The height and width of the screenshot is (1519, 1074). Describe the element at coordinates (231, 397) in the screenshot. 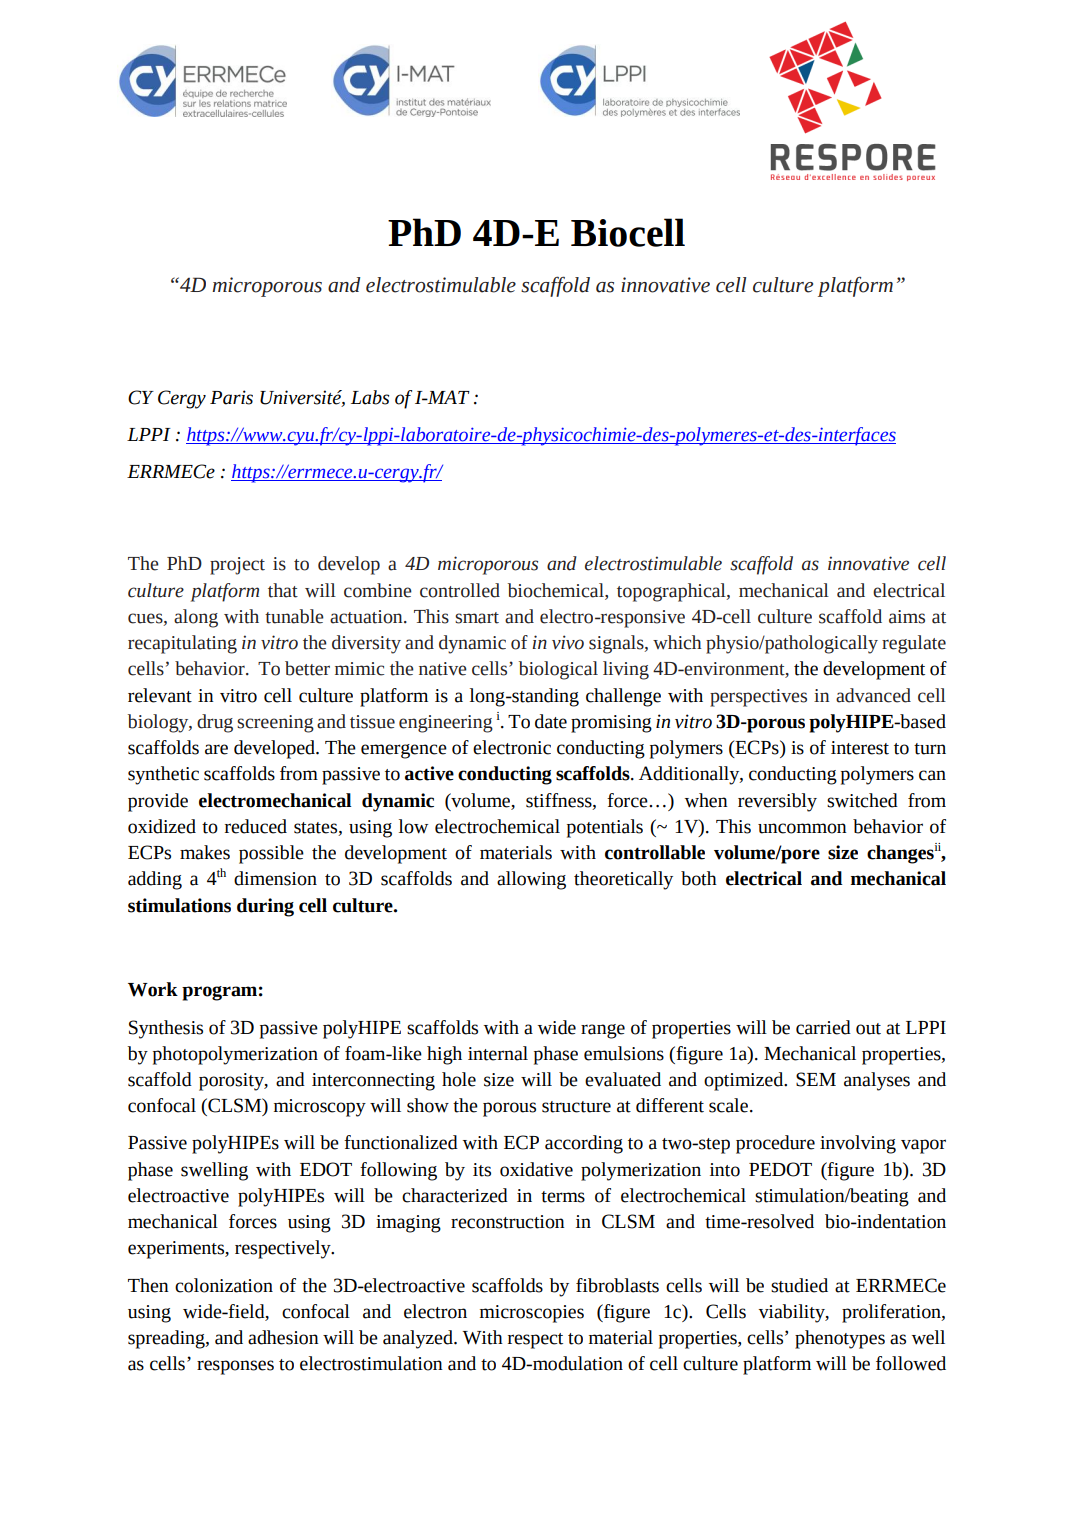

I see `Paris` at that location.
